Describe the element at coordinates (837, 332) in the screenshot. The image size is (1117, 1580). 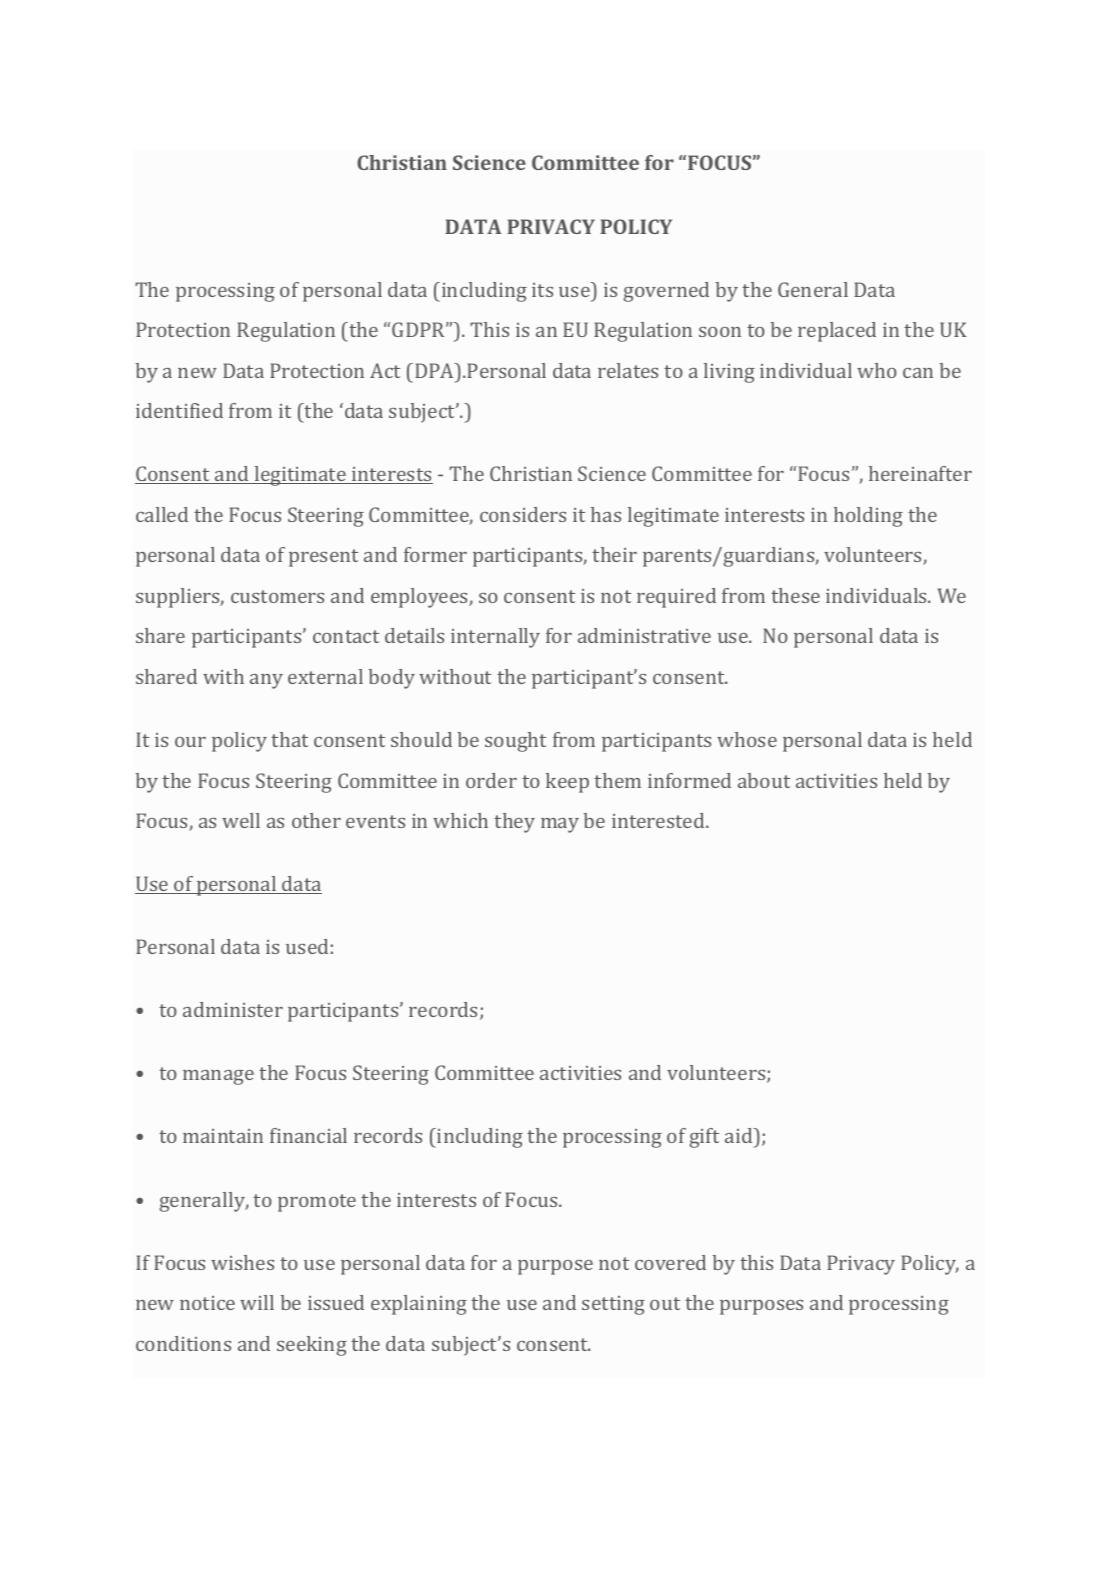
I see `replaced` at that location.
